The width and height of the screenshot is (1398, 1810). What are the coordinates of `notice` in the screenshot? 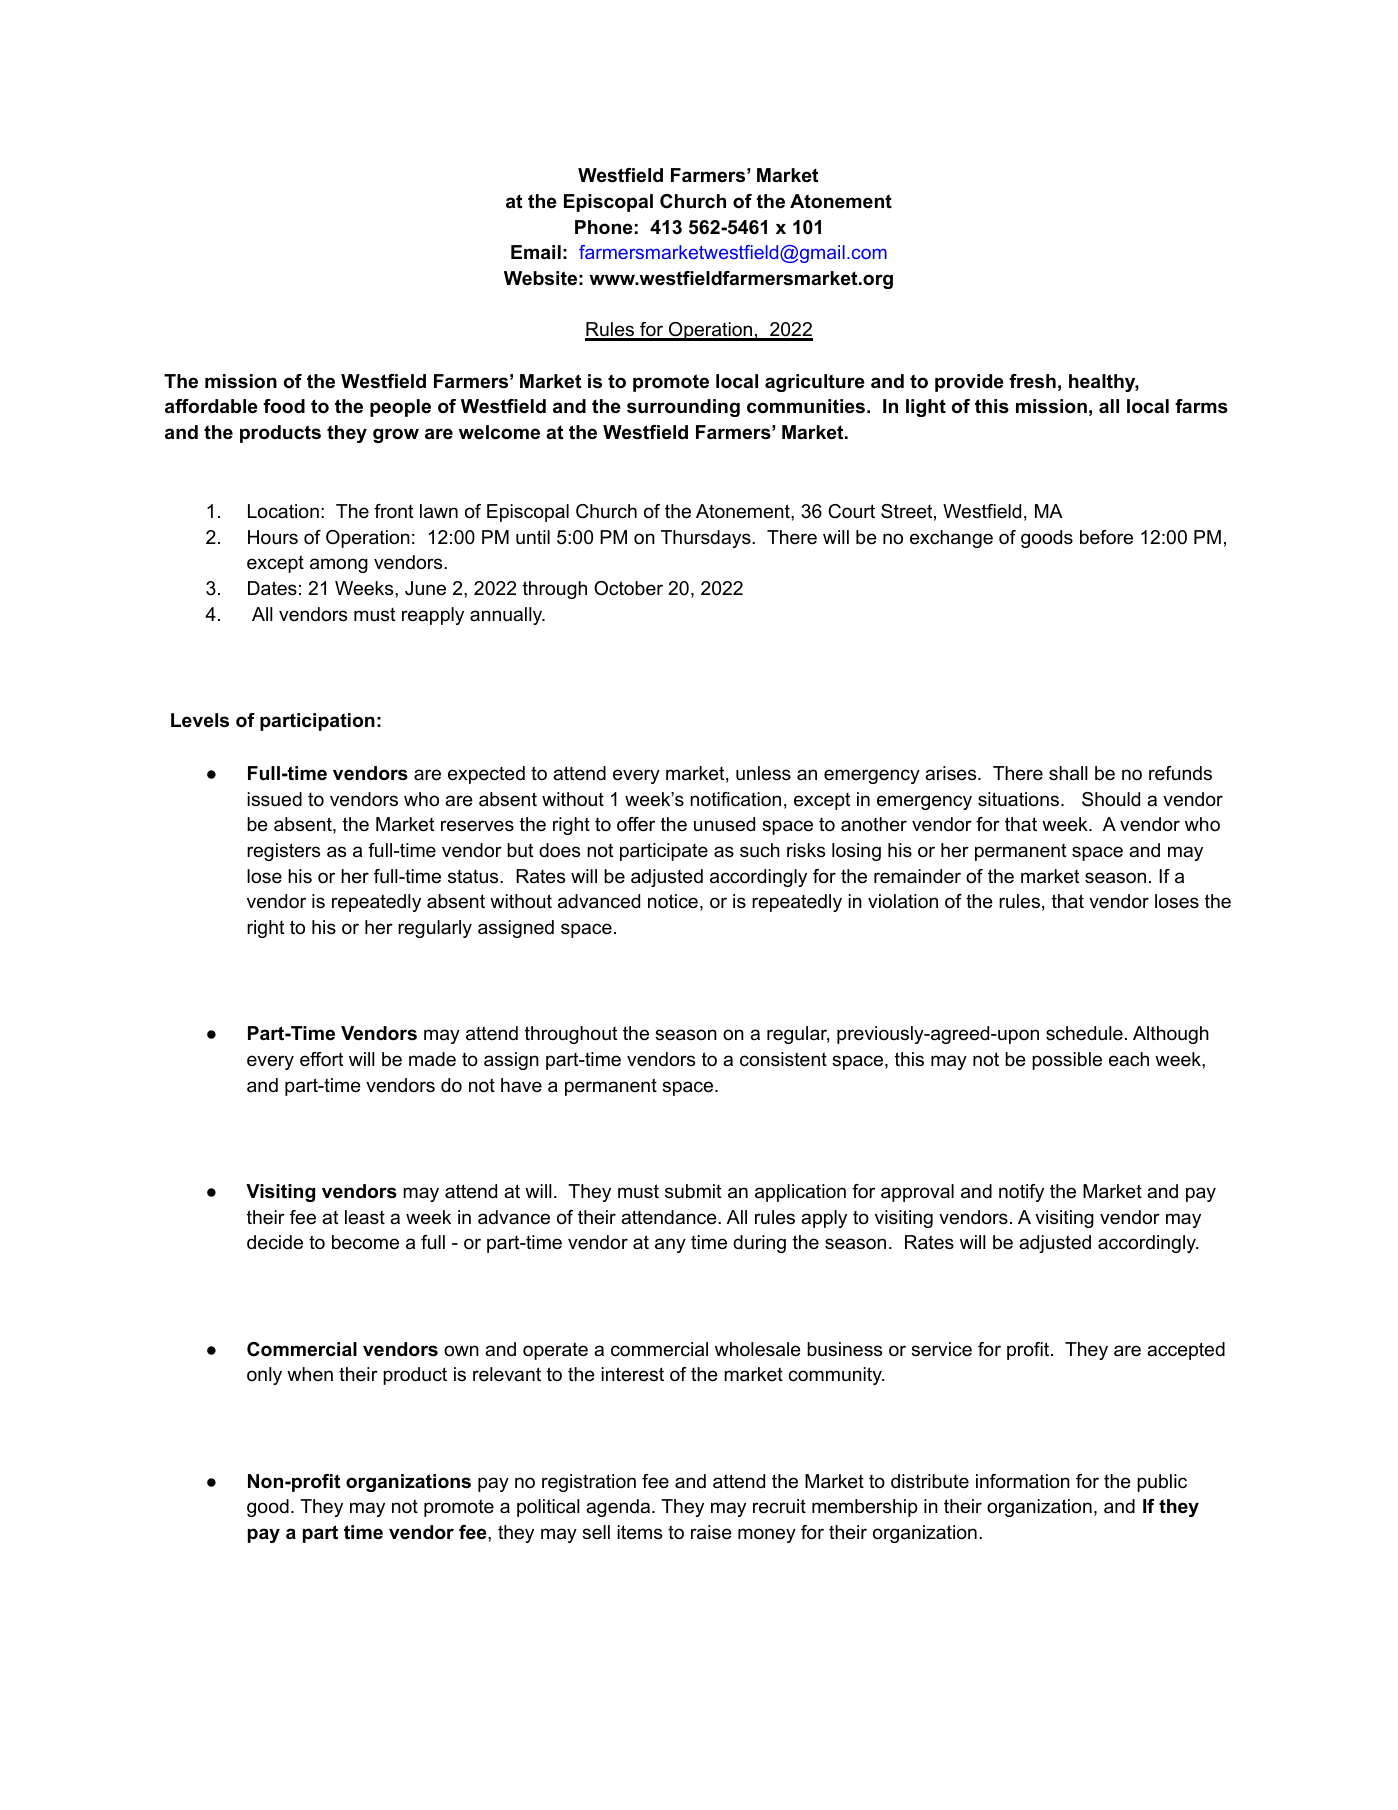 It's located at (673, 901).
